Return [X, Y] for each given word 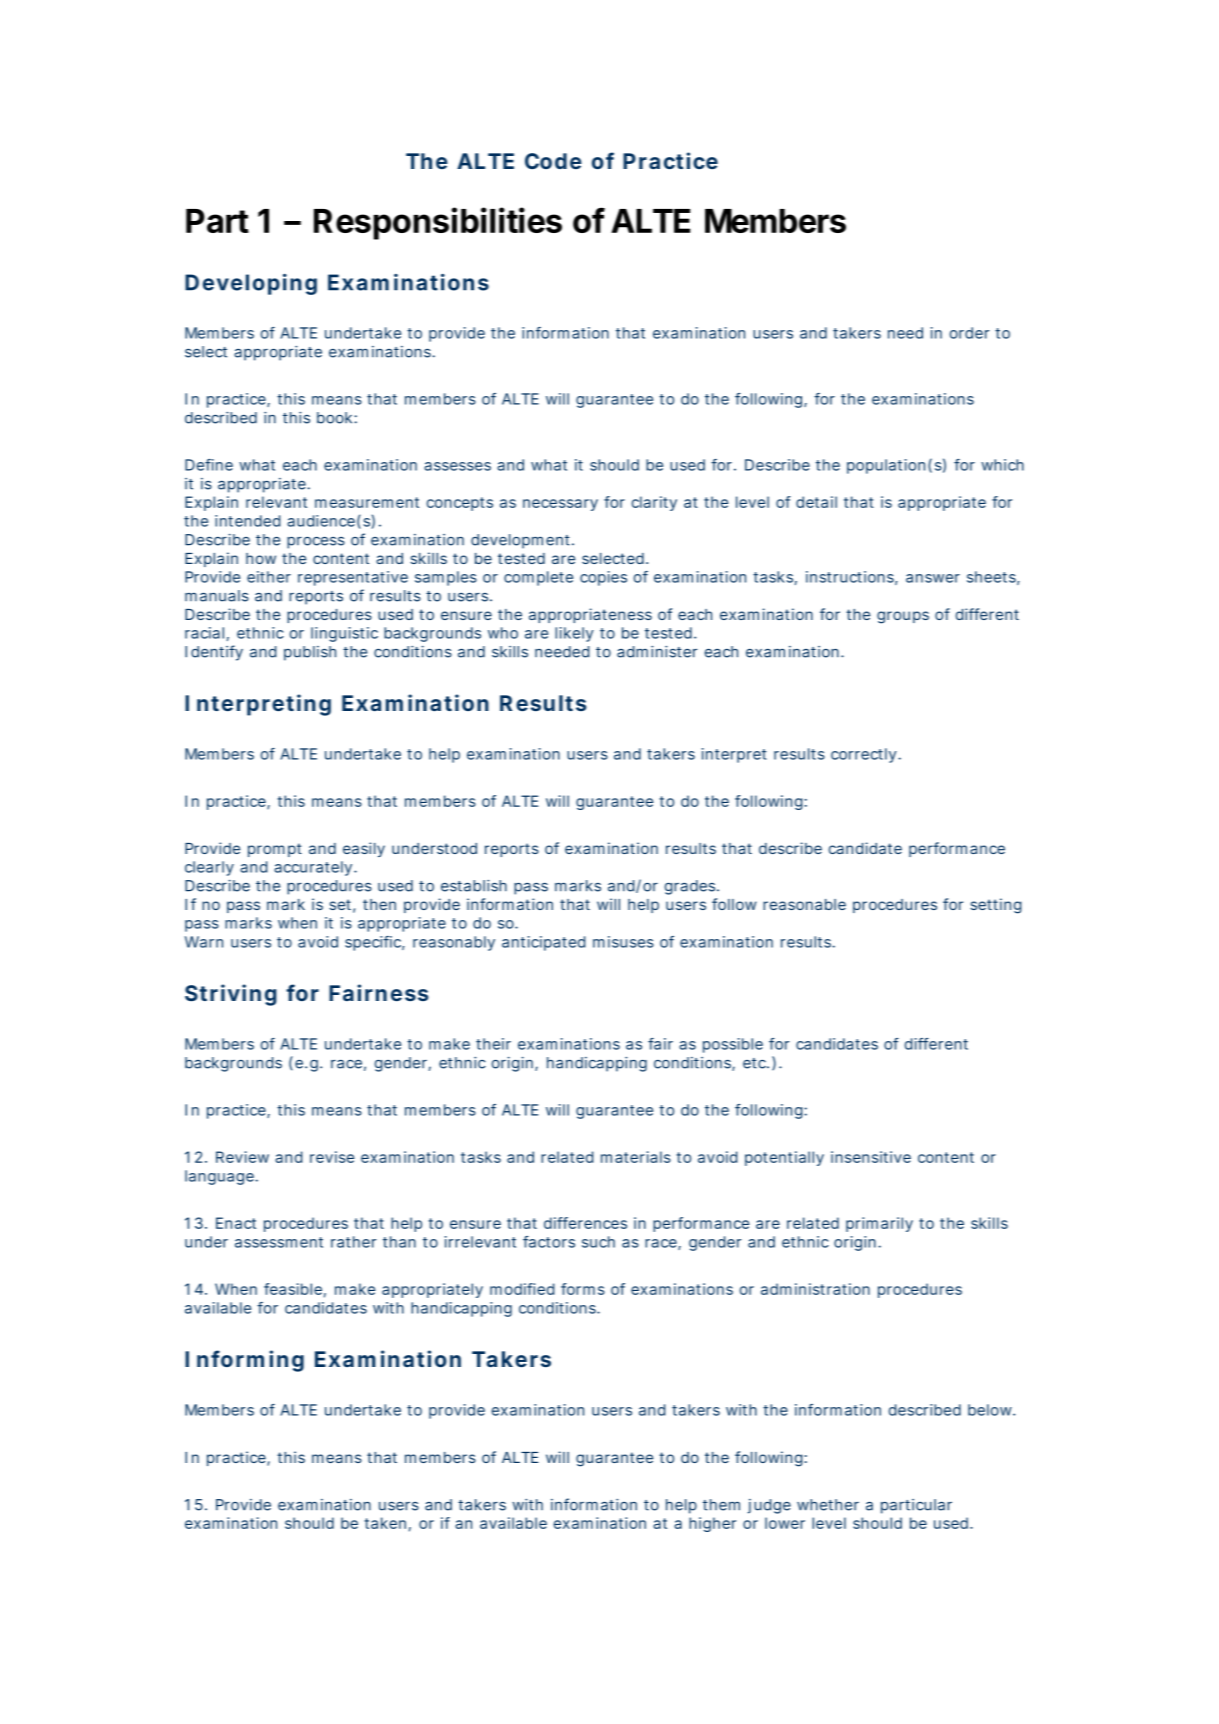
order [969, 333]
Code [553, 161]
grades [691, 887]
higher [712, 1524]
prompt [275, 850]
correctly [865, 755]
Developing [251, 284]
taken [385, 1523]
